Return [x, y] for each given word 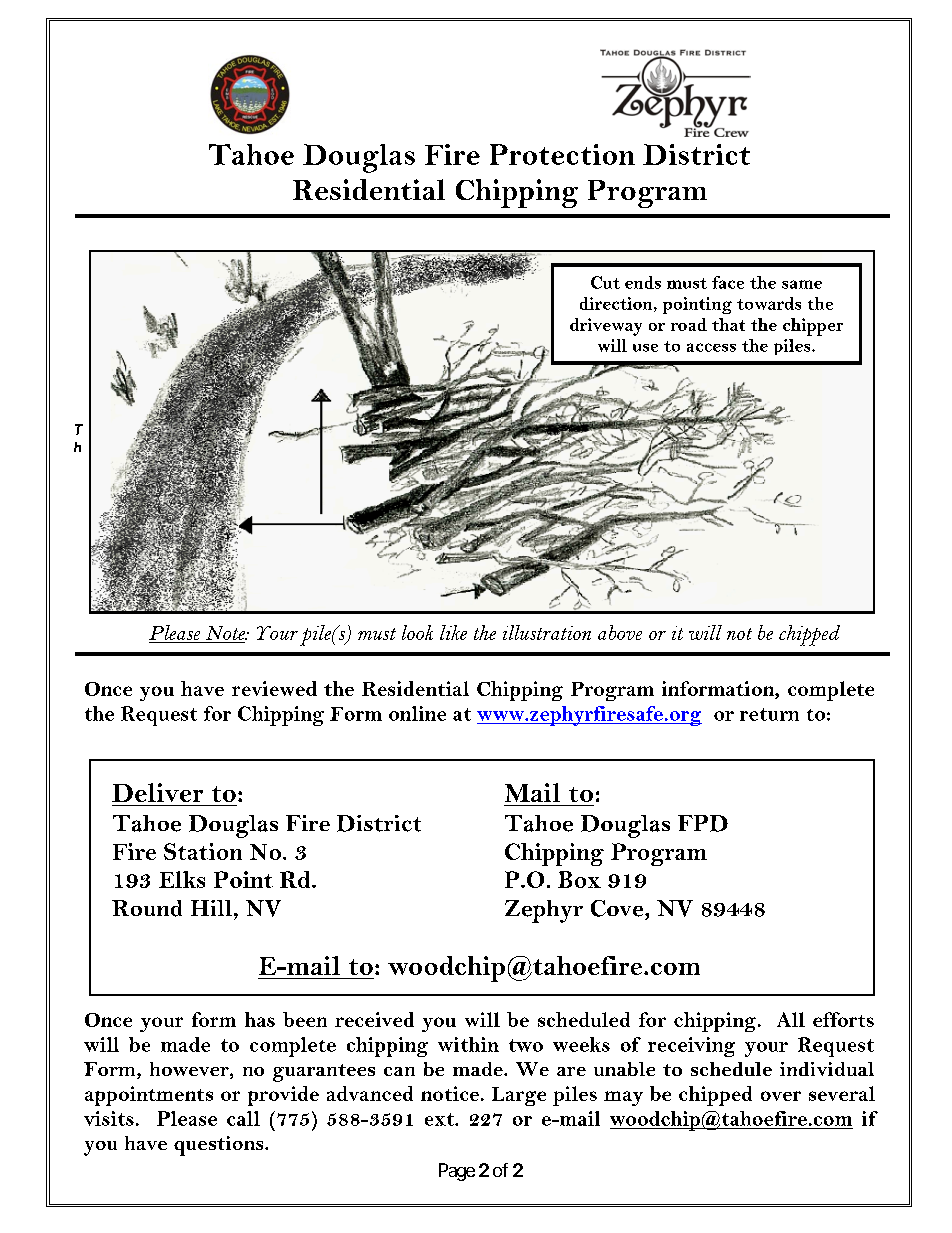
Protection [562, 154]
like [453, 632]
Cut [605, 282]
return [769, 714]
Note [227, 633]
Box [579, 879]
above [620, 632]
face [728, 282]
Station [203, 851]
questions [220, 1146]
